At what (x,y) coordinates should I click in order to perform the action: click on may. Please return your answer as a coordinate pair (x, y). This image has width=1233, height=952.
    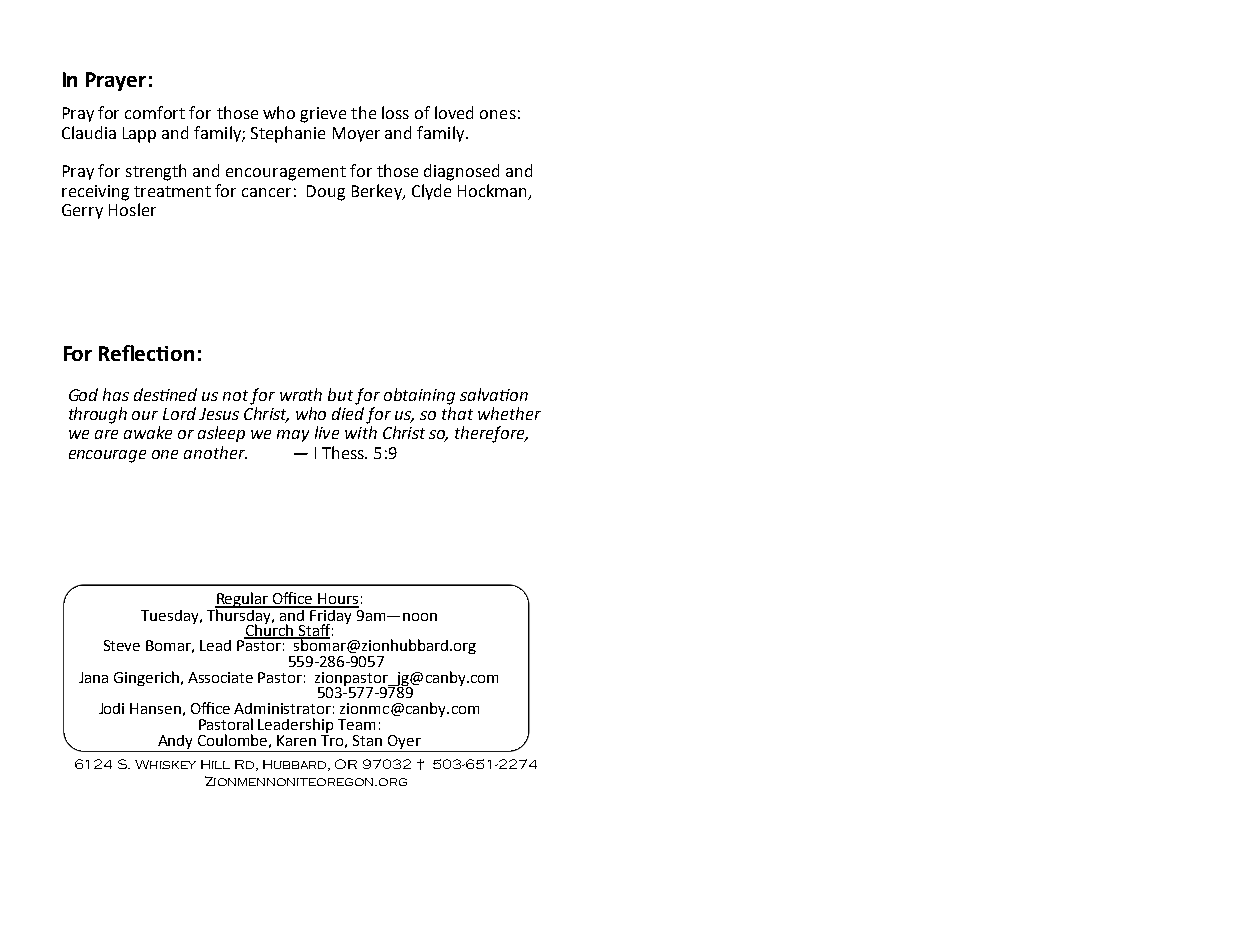
    Looking at the image, I should click on (293, 436).
